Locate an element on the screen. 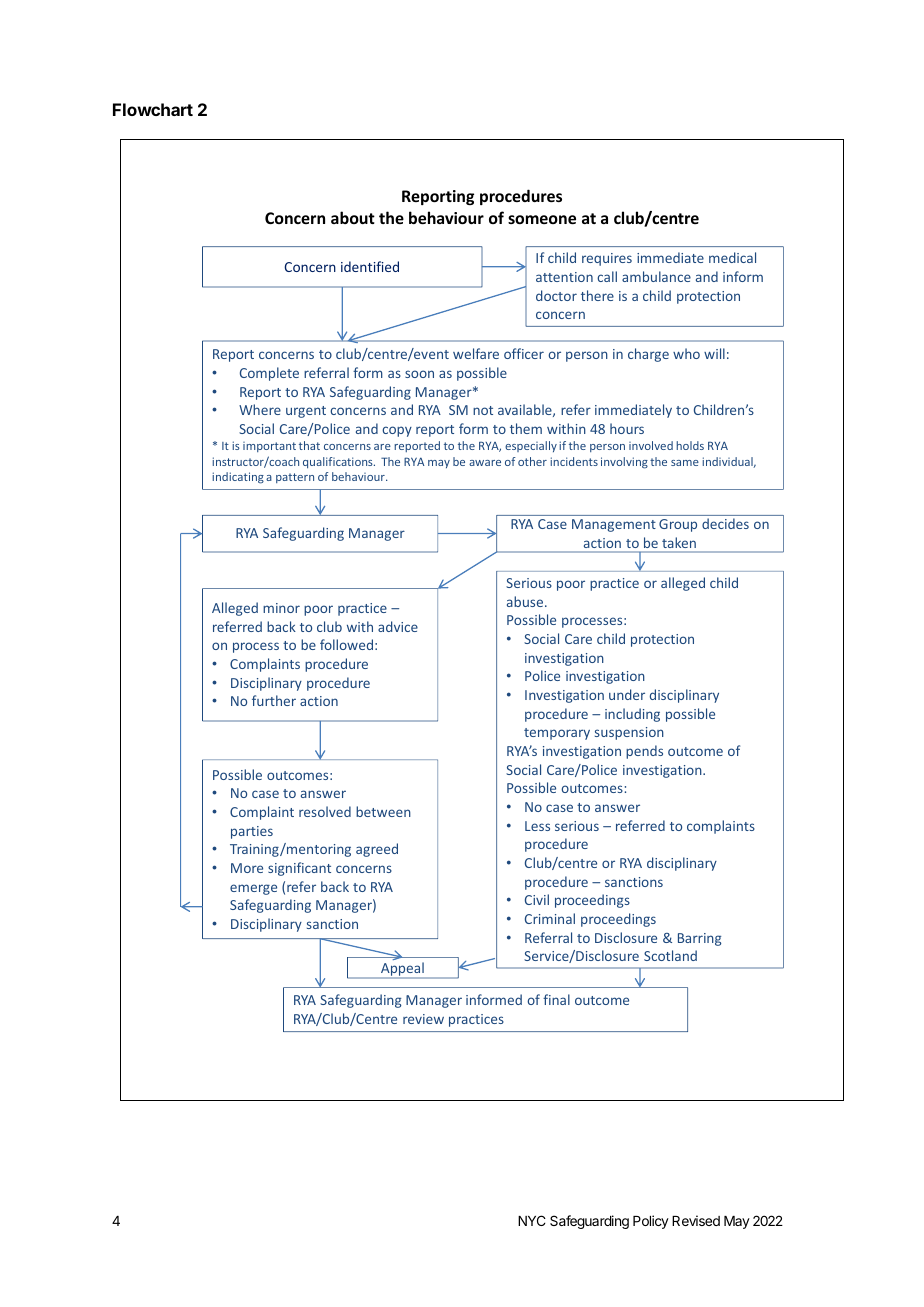  Where is located at coordinates (260, 409).
